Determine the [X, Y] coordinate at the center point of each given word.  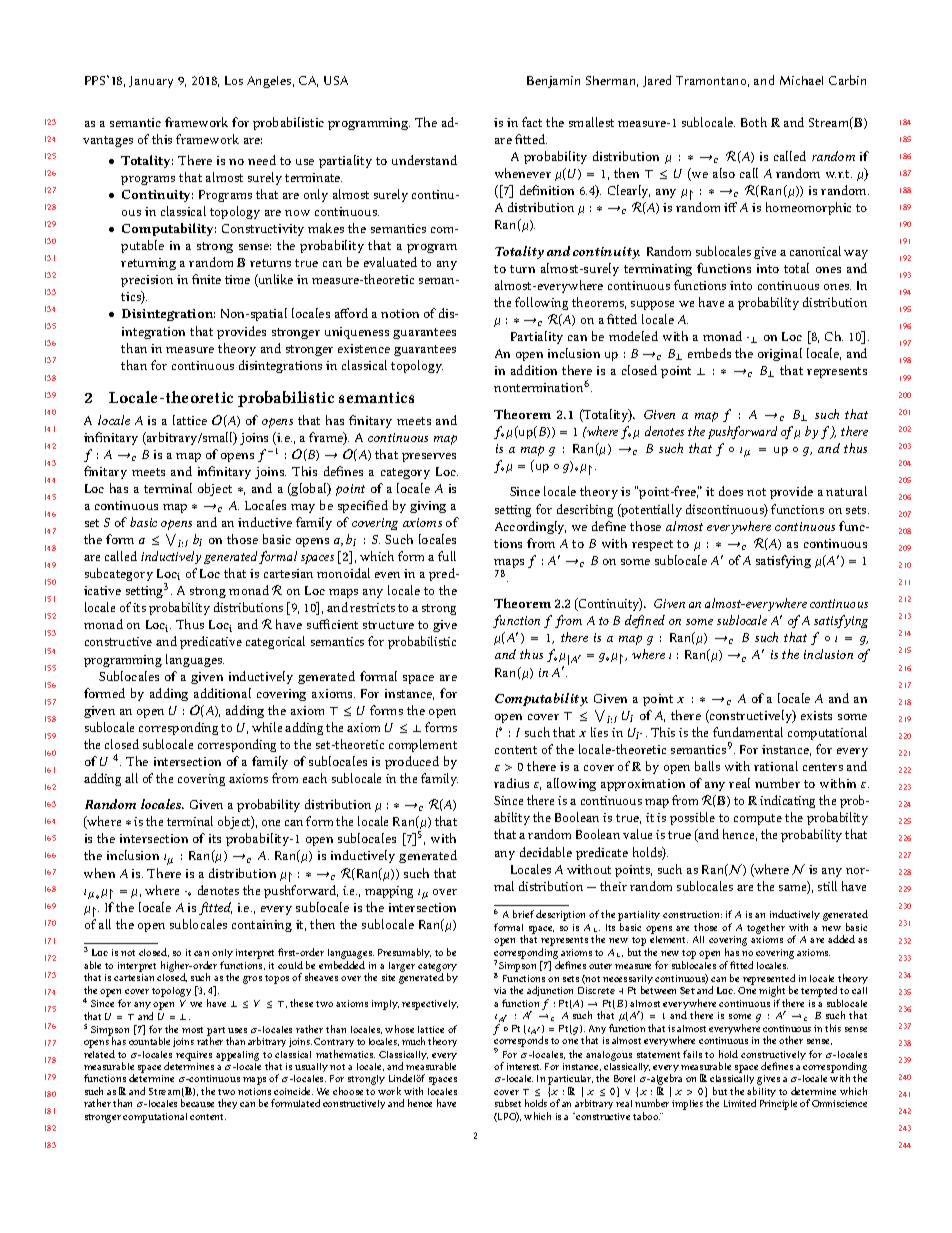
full [447, 556]
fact [532, 122]
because [197, 1103]
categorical [275, 642]
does [731, 491]
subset [508, 1103]
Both [754, 122]
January [151, 82]
